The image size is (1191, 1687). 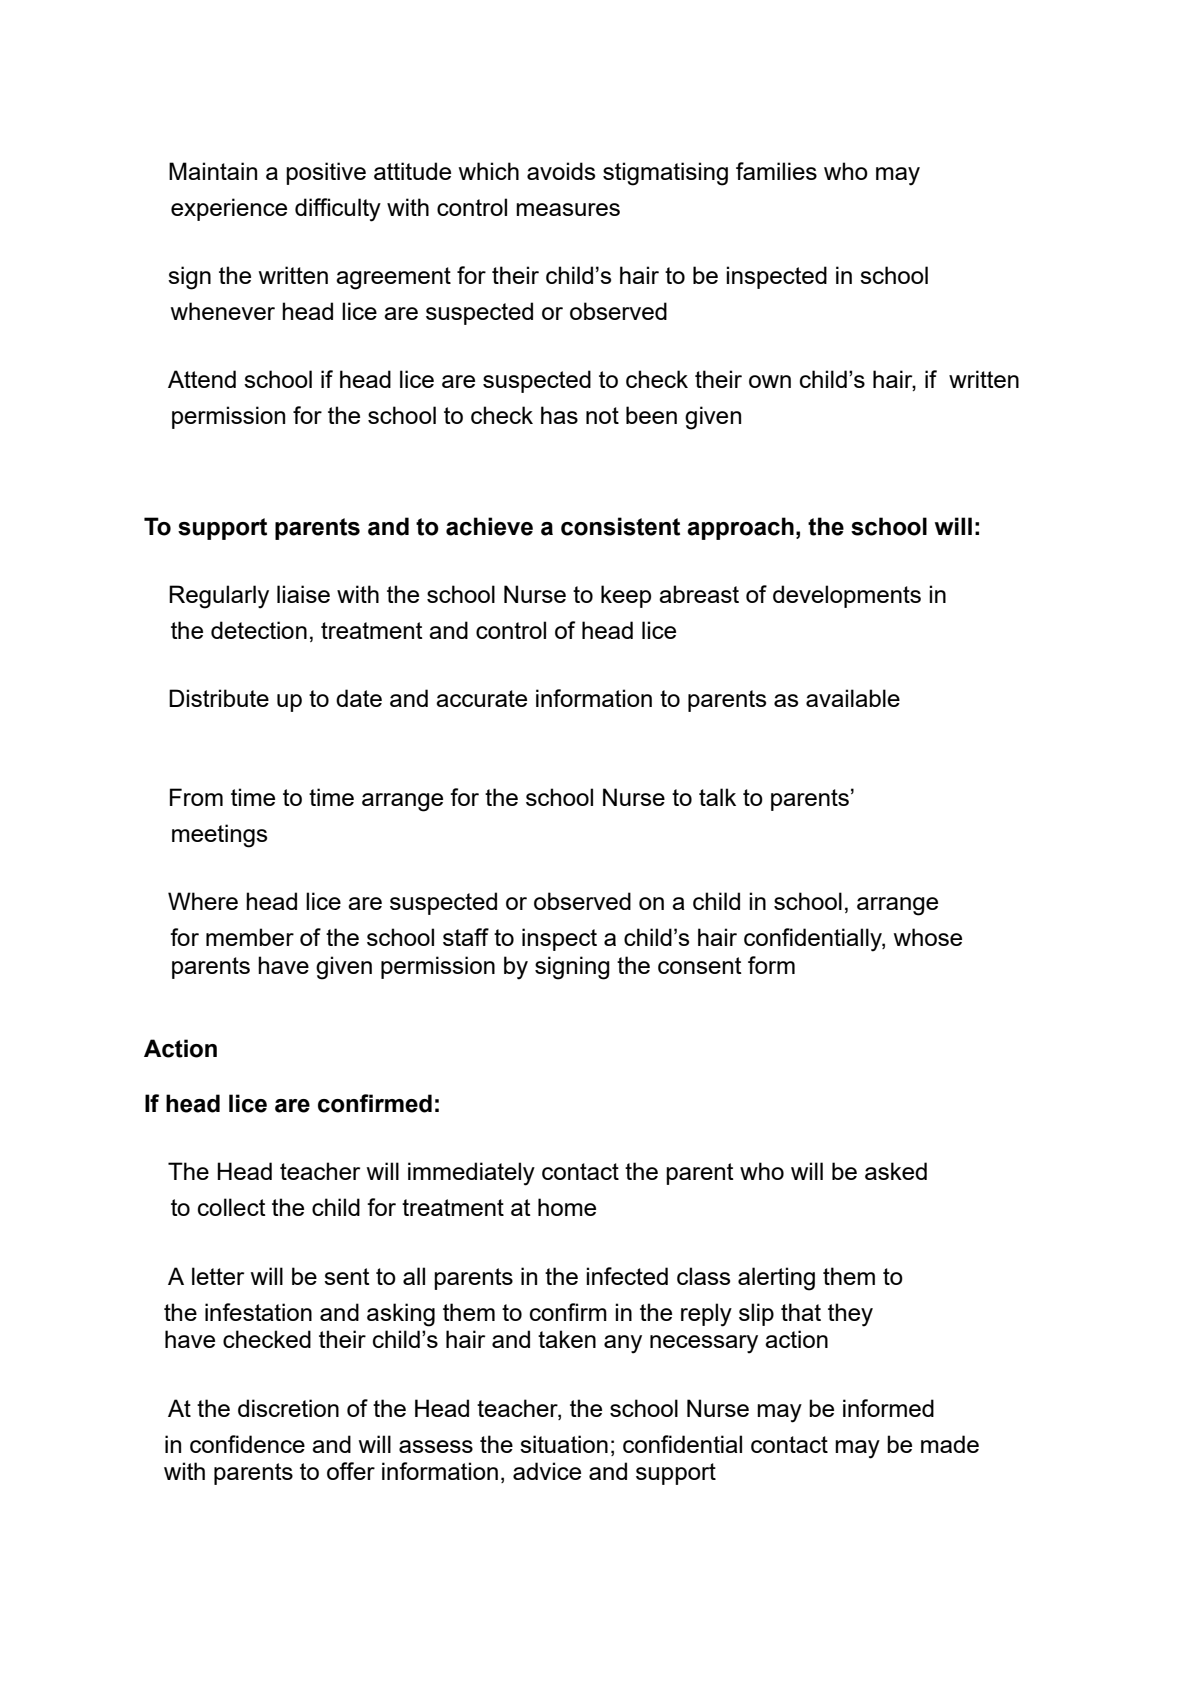 I want to click on families, so click(x=776, y=171).
